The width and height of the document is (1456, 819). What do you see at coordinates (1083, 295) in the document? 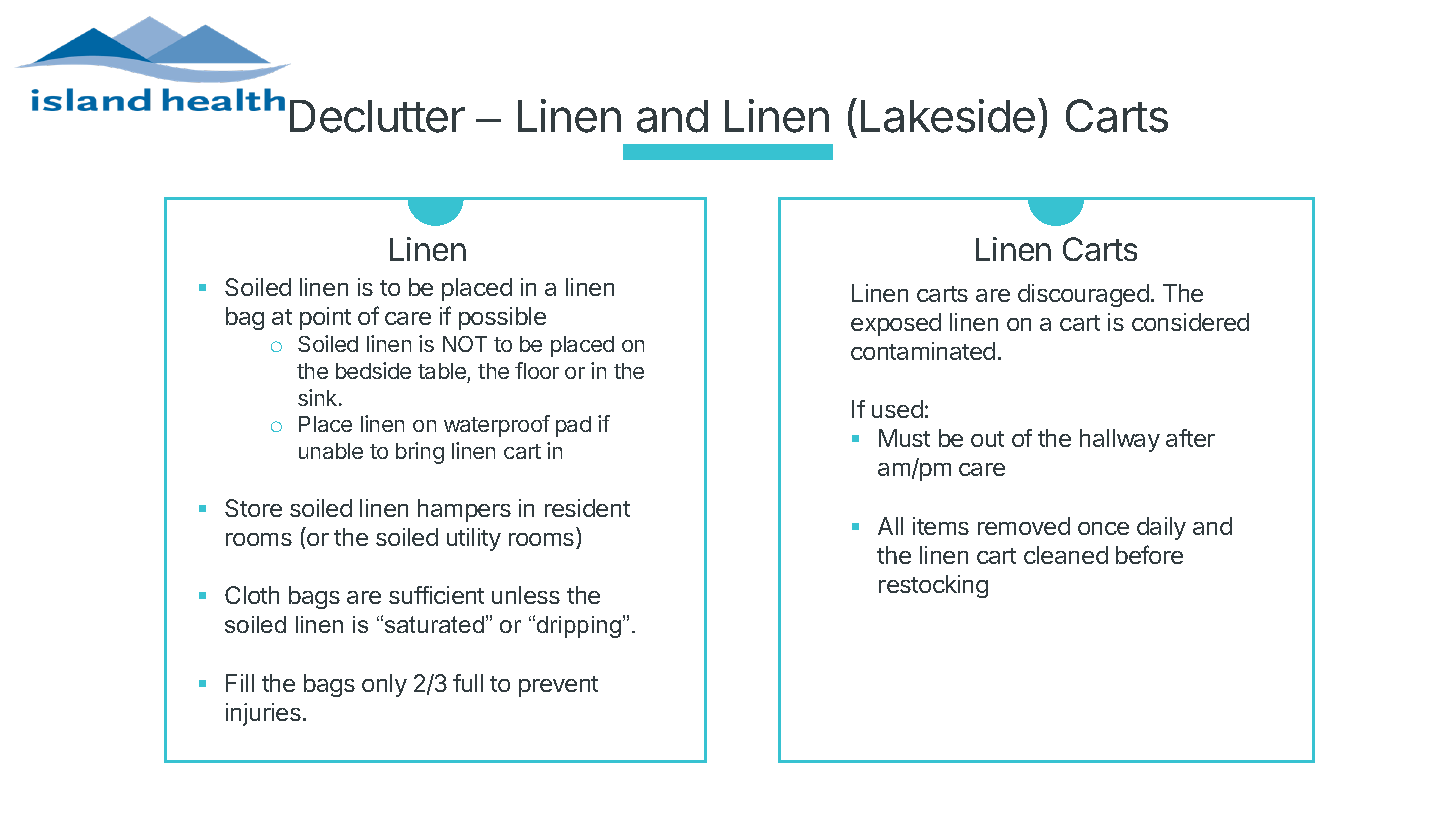
I see `discouraged` at bounding box center [1083, 295].
